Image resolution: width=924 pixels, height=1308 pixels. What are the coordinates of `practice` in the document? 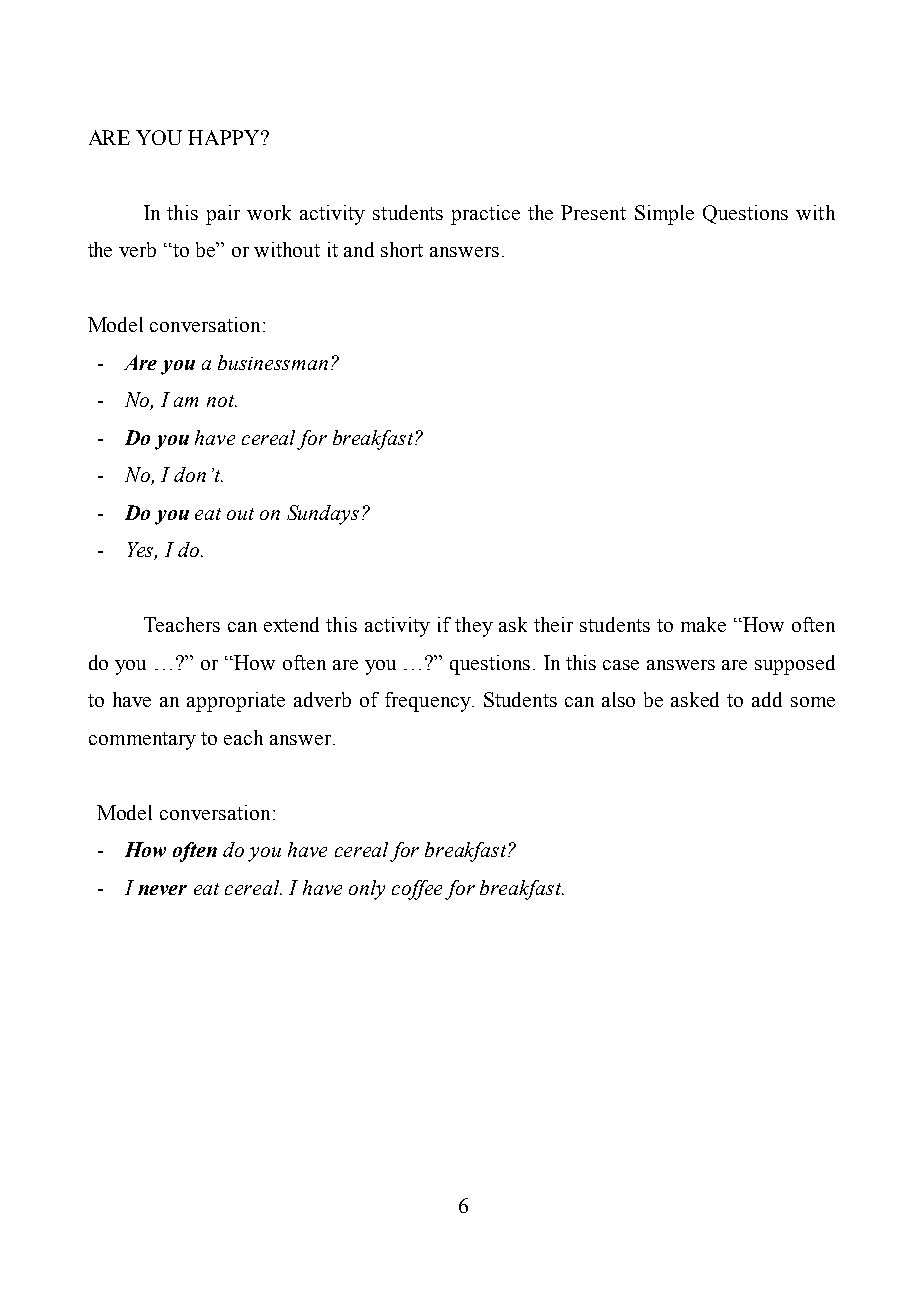 It's located at (485, 215).
